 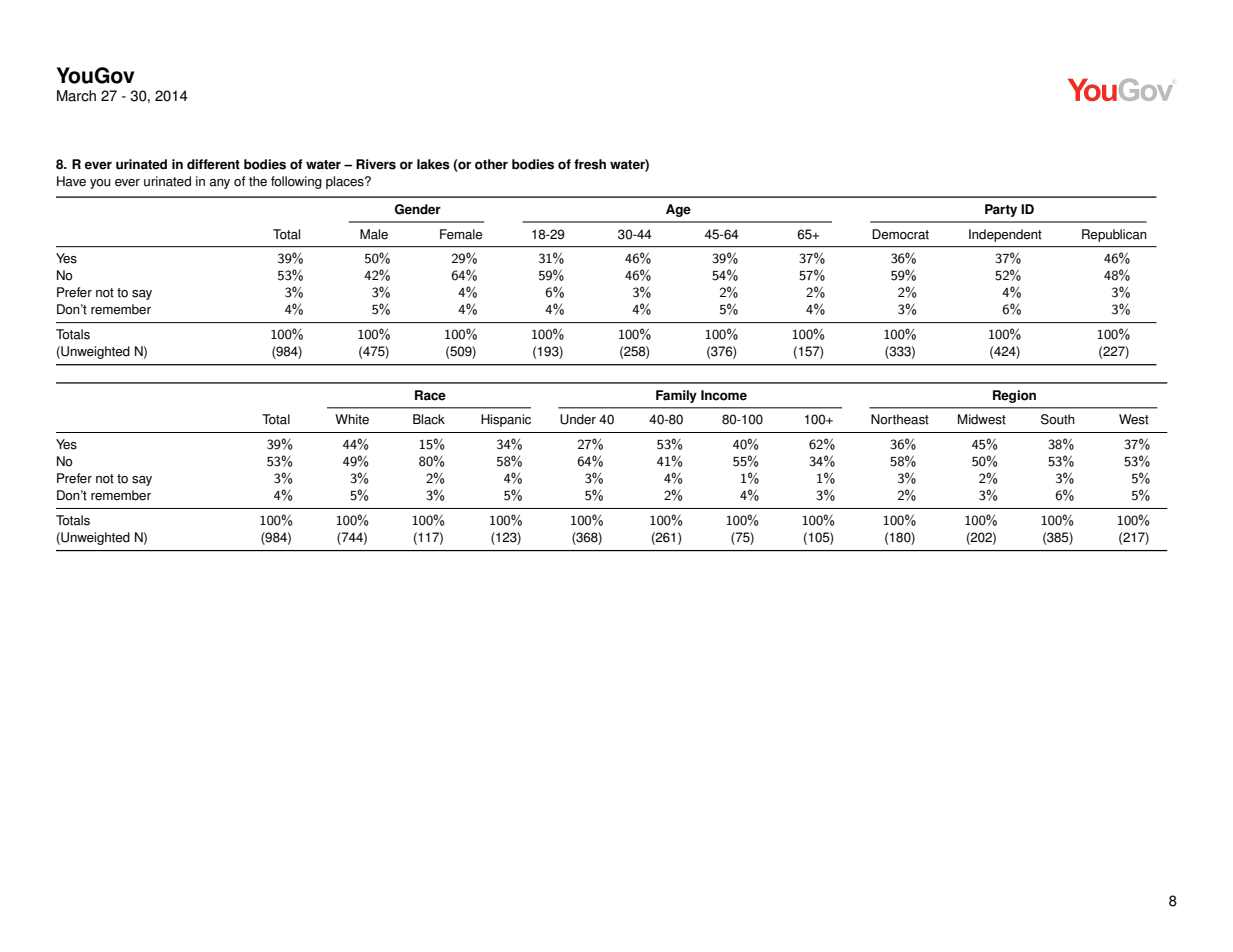 What do you see at coordinates (678, 210) in the page?
I see `Age` at bounding box center [678, 210].
